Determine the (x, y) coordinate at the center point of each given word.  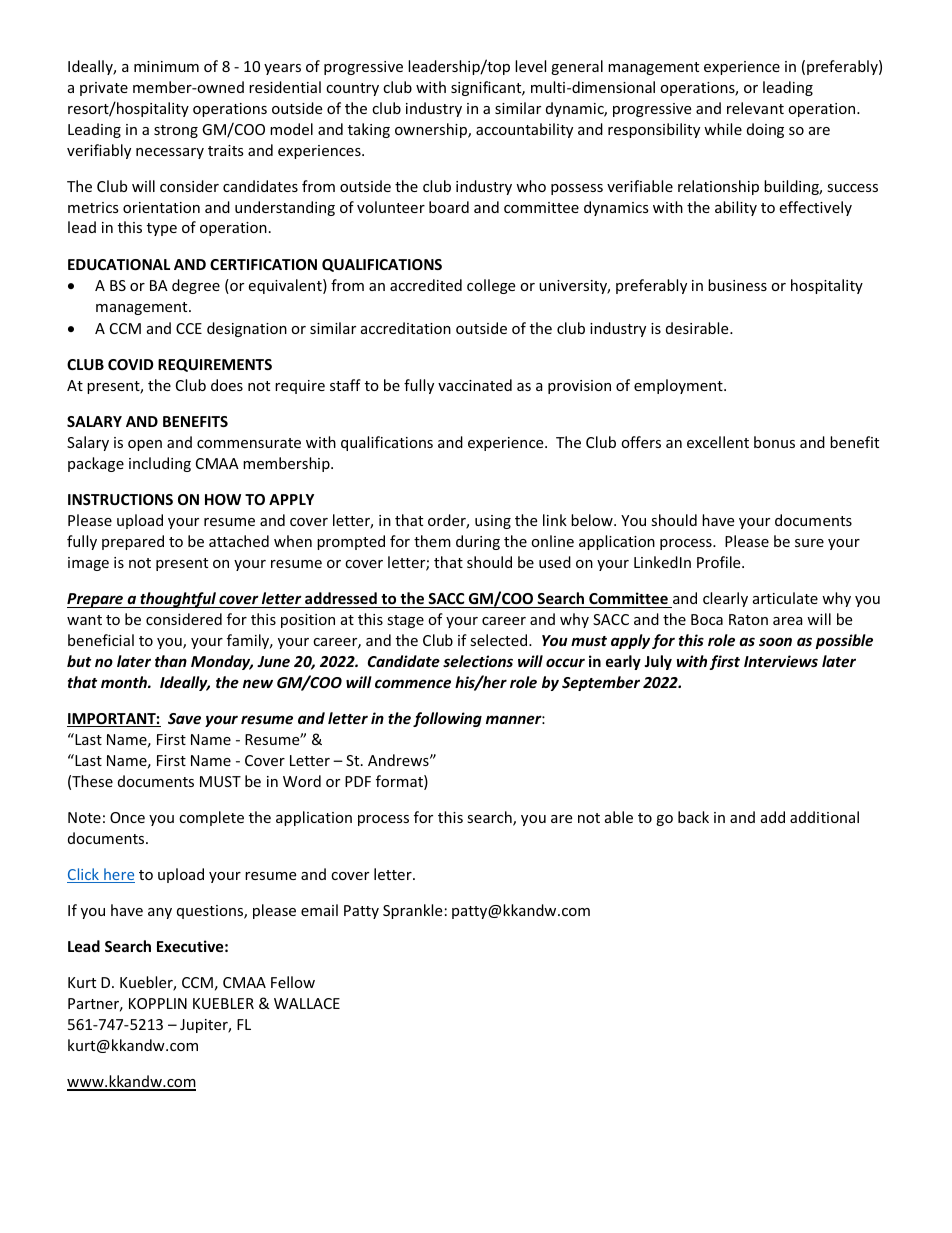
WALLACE (307, 1003)
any (160, 913)
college (491, 286)
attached (239, 541)
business (737, 285)
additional (824, 817)
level (530, 66)
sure (809, 543)
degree (196, 286)
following (447, 719)
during (478, 542)
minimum (166, 66)
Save (184, 718)
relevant (755, 108)
